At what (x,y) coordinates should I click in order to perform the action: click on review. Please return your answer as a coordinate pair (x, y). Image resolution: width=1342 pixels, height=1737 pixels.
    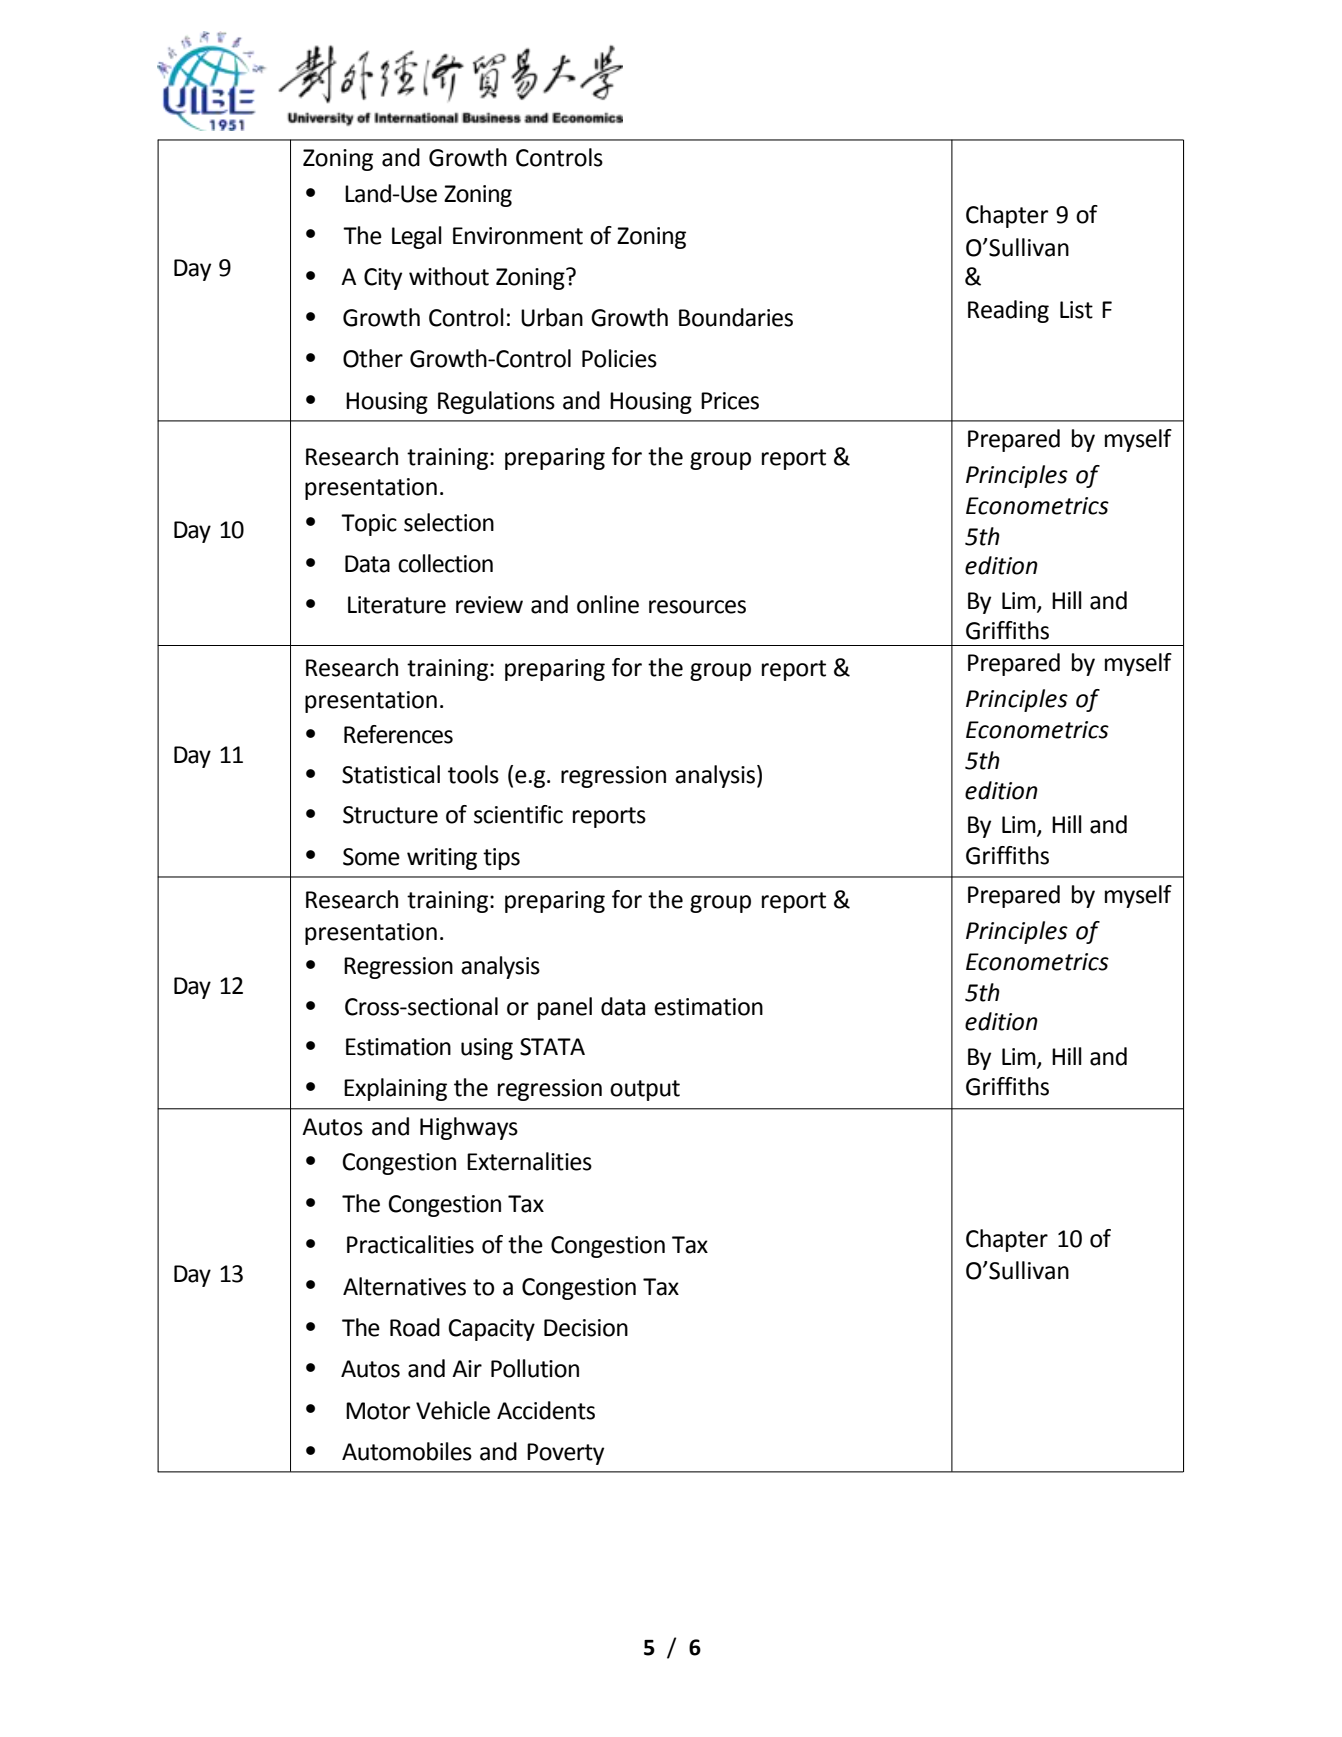
    Looking at the image, I should click on (489, 605).
